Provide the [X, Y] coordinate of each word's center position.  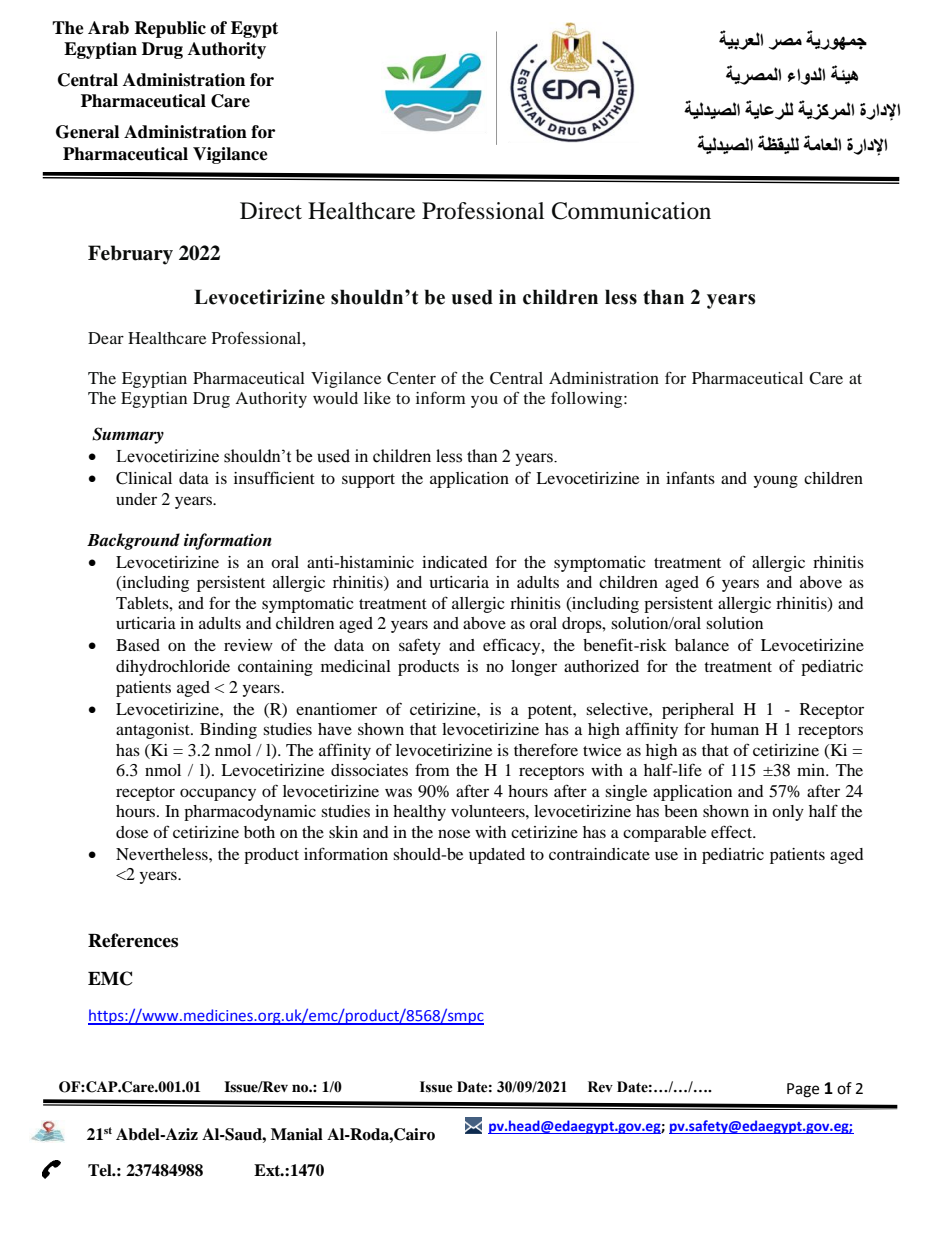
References [133, 940]
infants [690, 477]
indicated [455, 562]
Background [133, 541]
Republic [170, 29]
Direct [271, 211]
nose [454, 833]
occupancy [218, 794]
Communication [631, 211]
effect [733, 831]
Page [803, 1090]
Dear [106, 338]
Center [411, 378]
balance [702, 645]
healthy [419, 813]
